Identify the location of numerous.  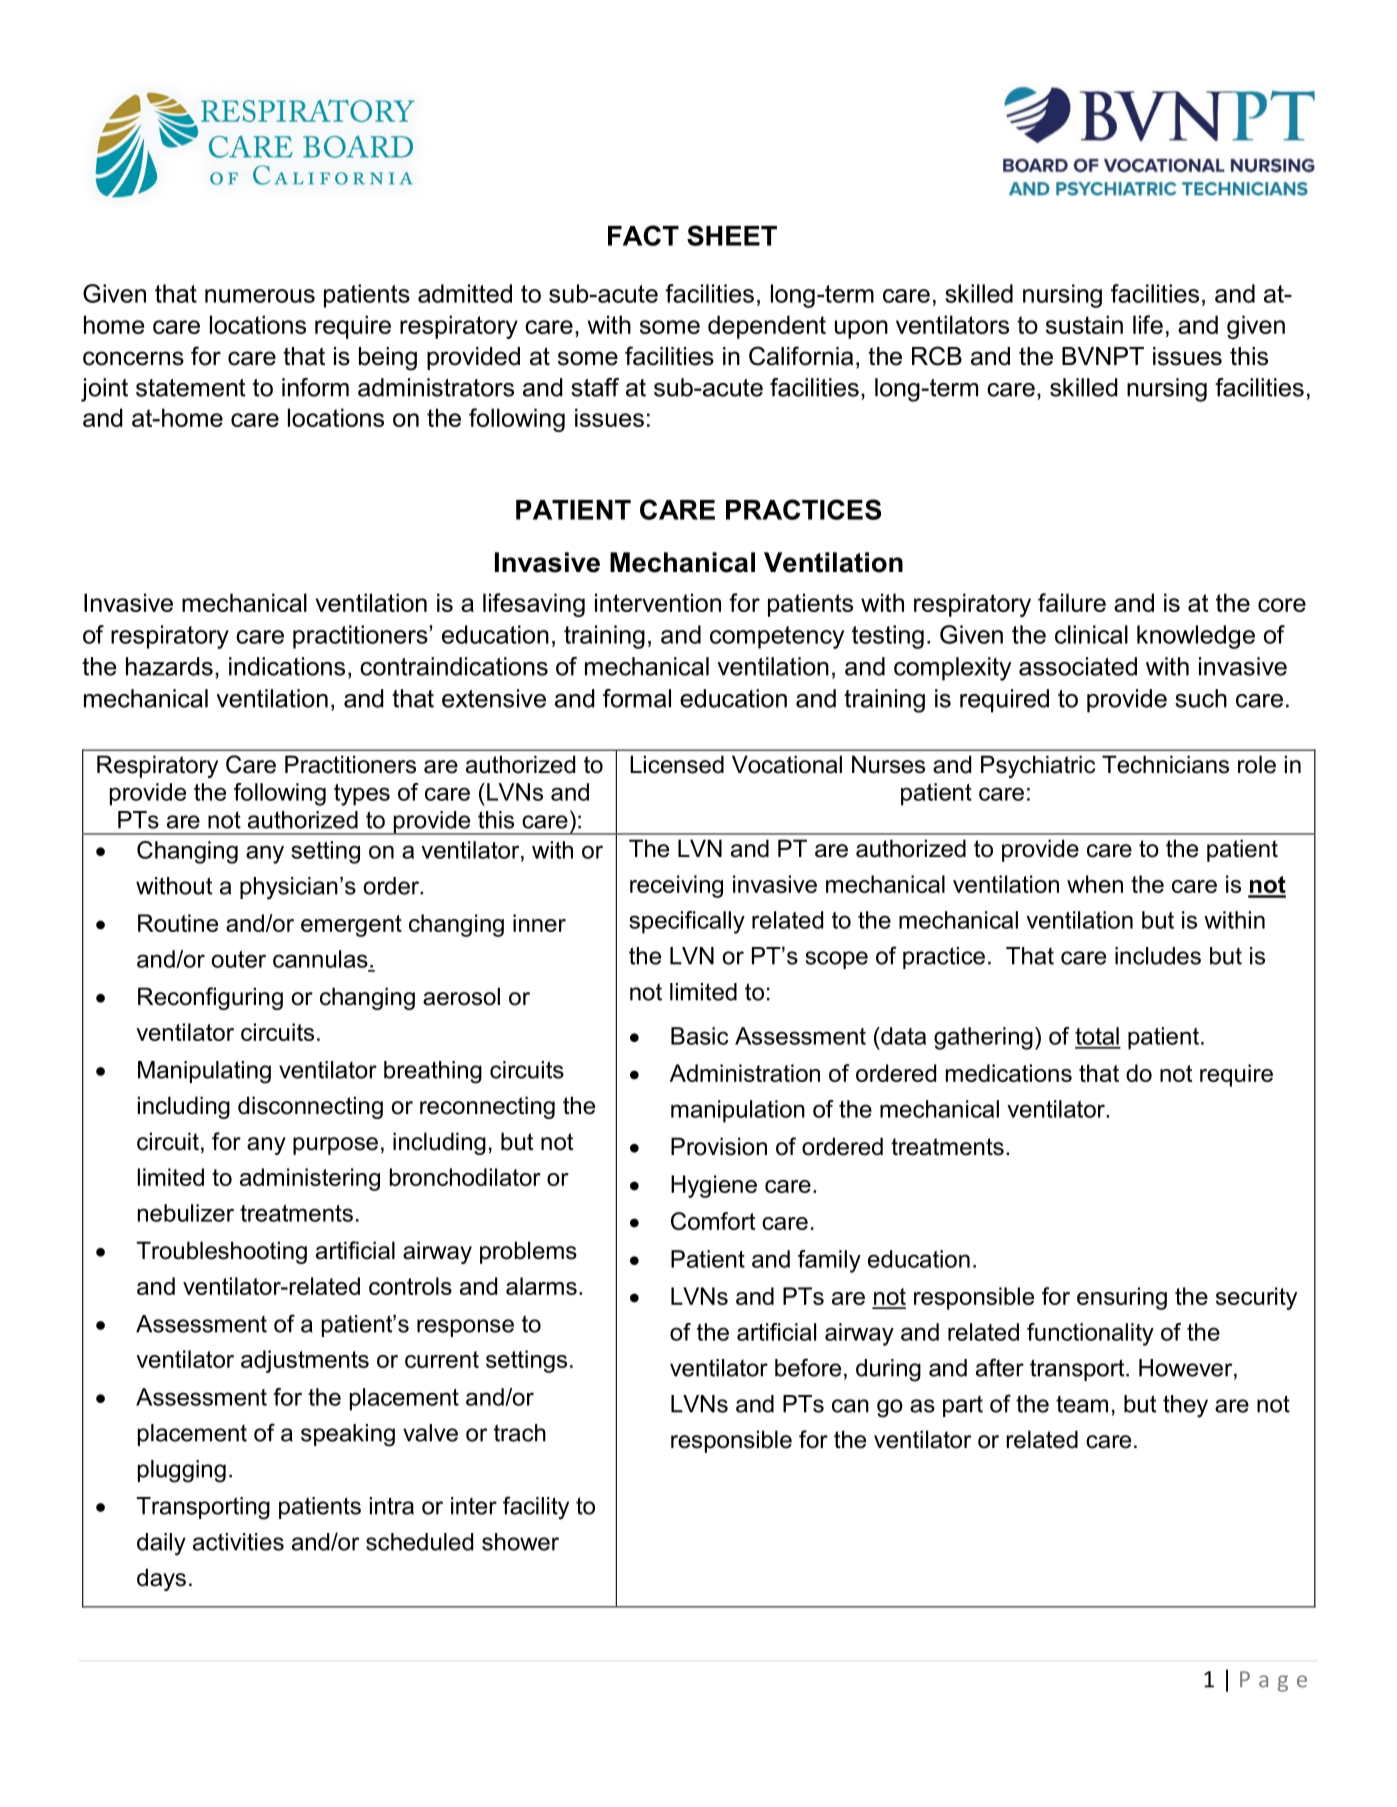
(260, 296).
